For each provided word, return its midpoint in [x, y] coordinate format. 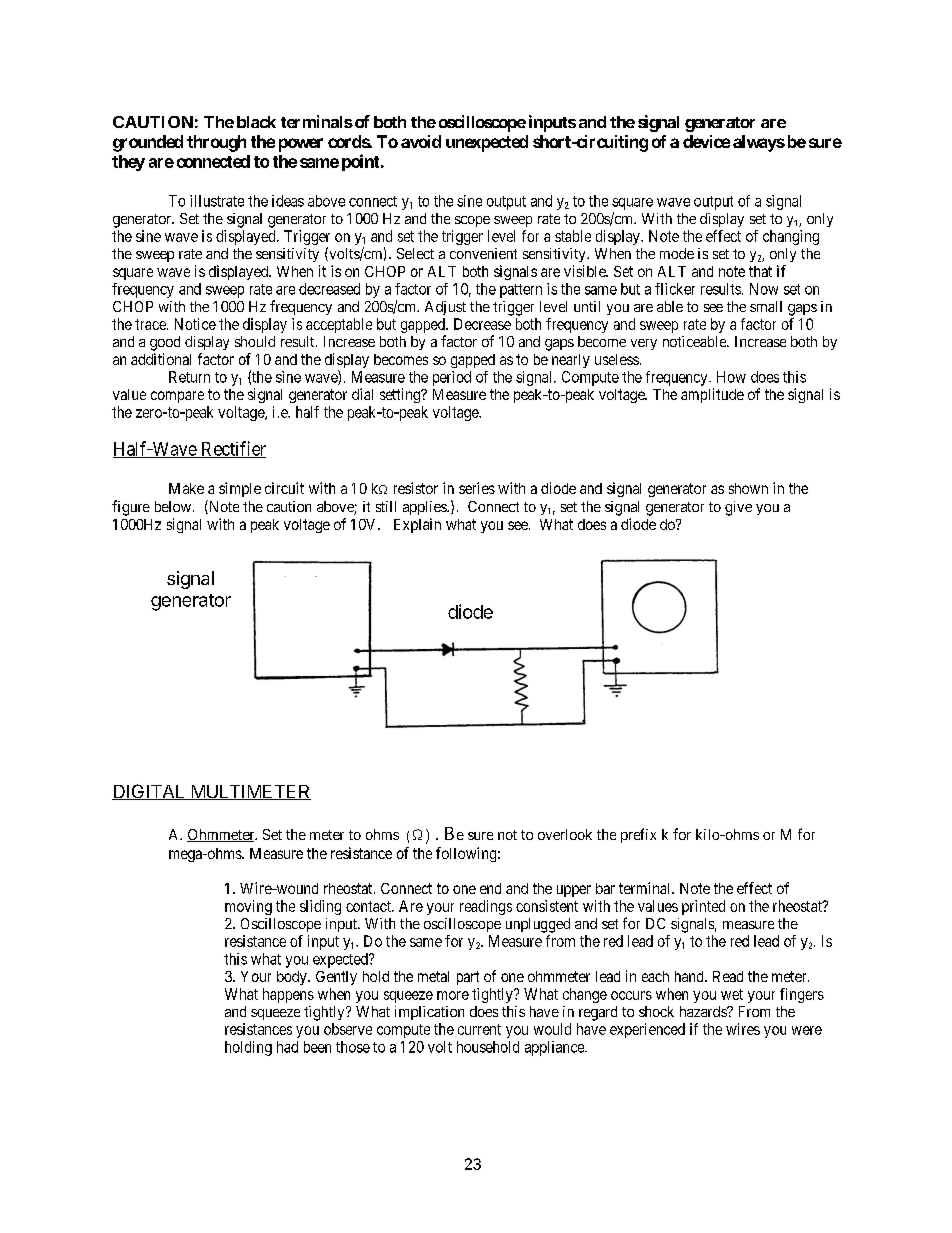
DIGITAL [149, 792]
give [738, 508]
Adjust [445, 308]
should [255, 341]
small [766, 306]
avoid [421, 141]
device [706, 141]
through [216, 143]
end [490, 888]
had [287, 1047]
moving [248, 907]
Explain [417, 525]
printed [703, 907]
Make [186, 488]
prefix [638, 835]
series [477, 488]
